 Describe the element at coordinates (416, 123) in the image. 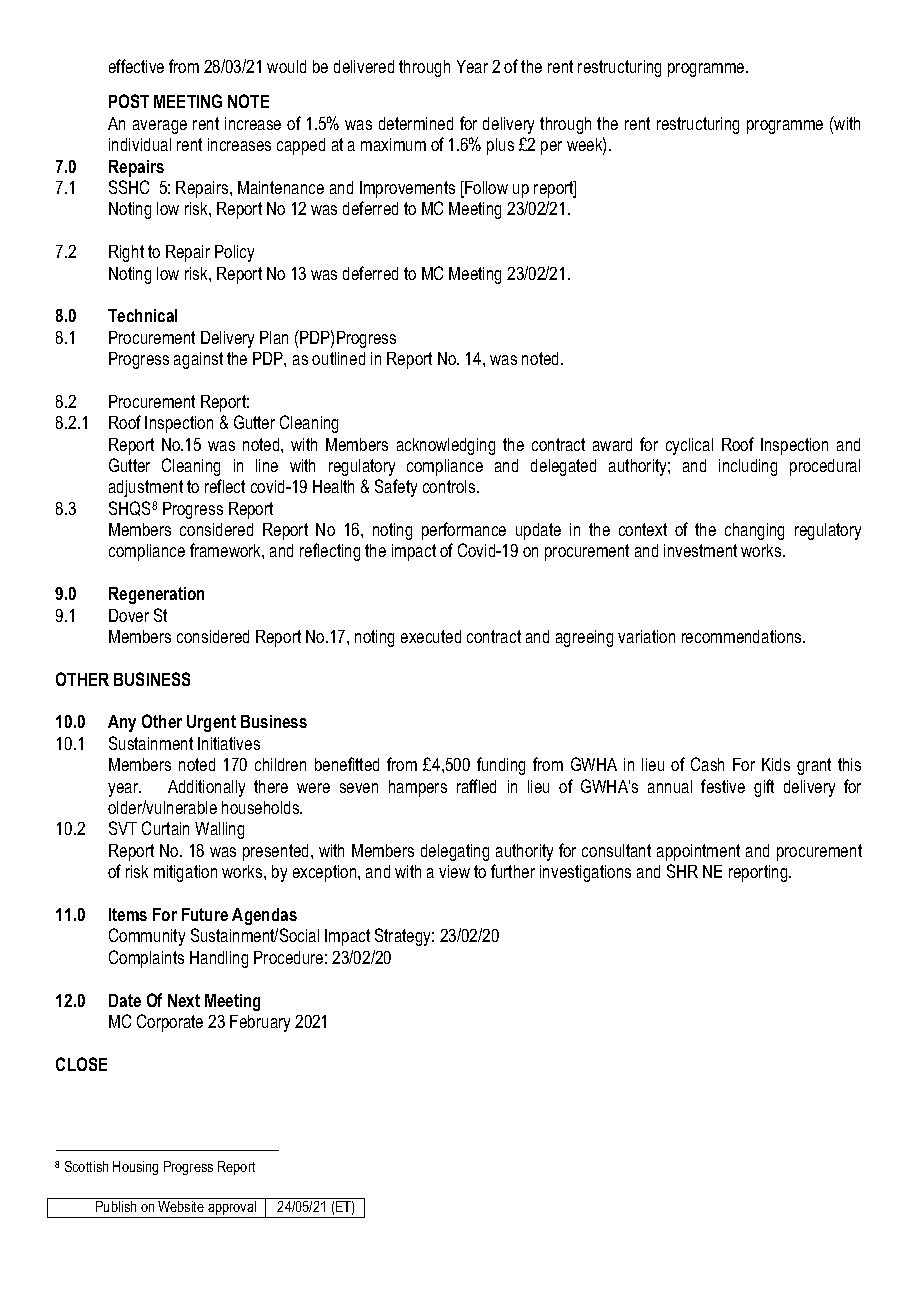

I see `determined` at that location.
